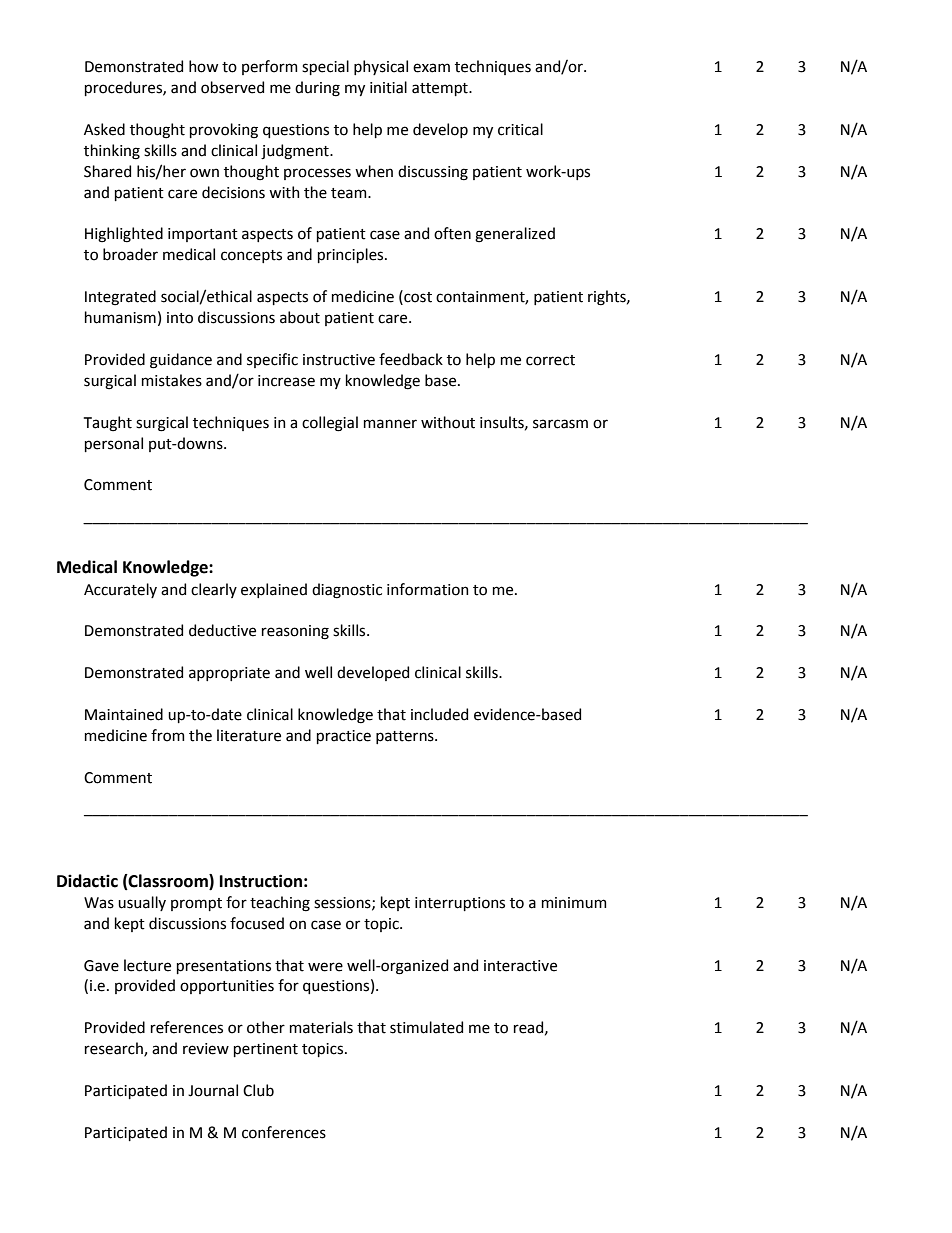 The image size is (952, 1233). I want to click on correct, so click(550, 360).
